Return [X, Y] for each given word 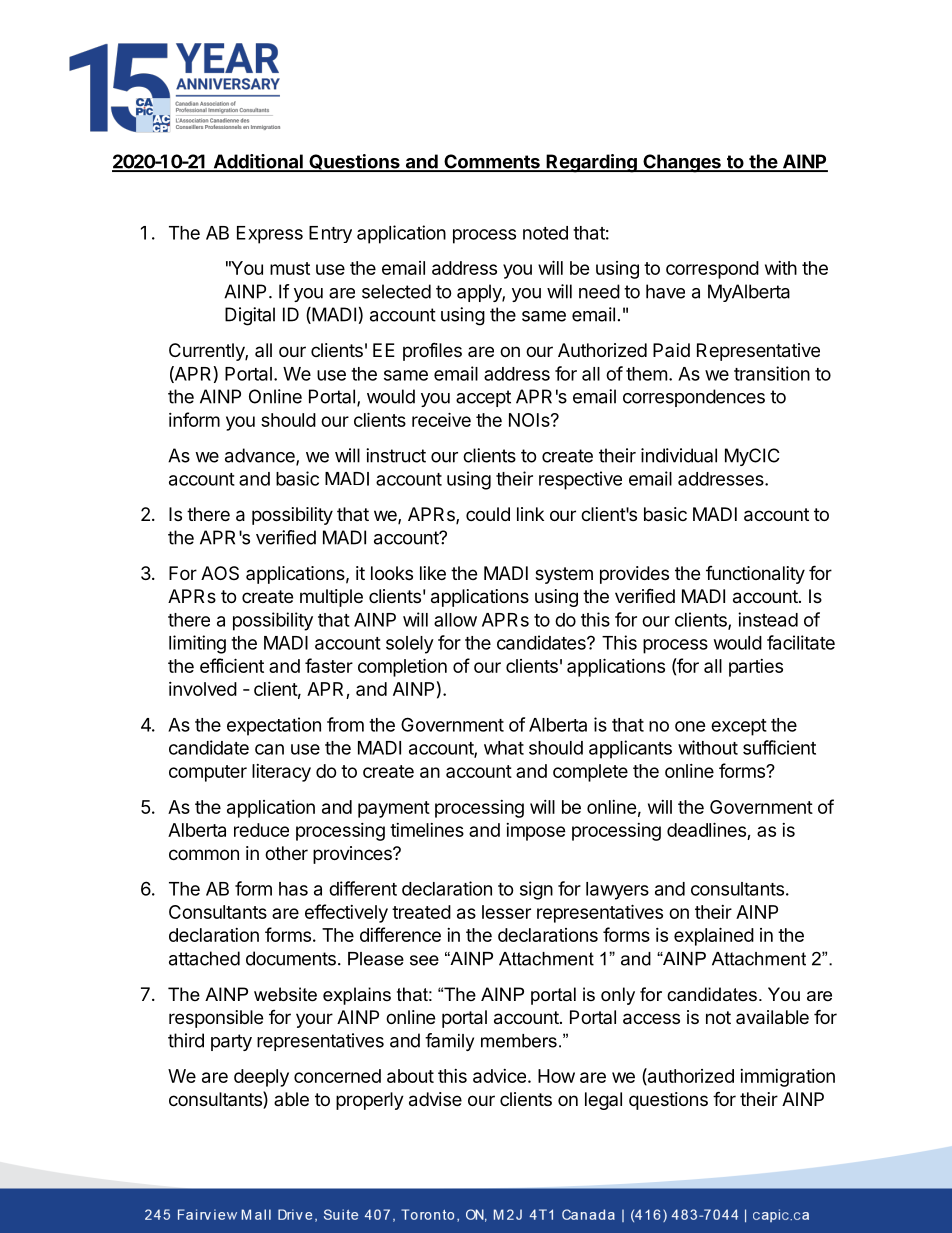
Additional [258, 162]
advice [499, 1076]
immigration [787, 1078]
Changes [682, 163]
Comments [492, 162]
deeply [261, 1078]
